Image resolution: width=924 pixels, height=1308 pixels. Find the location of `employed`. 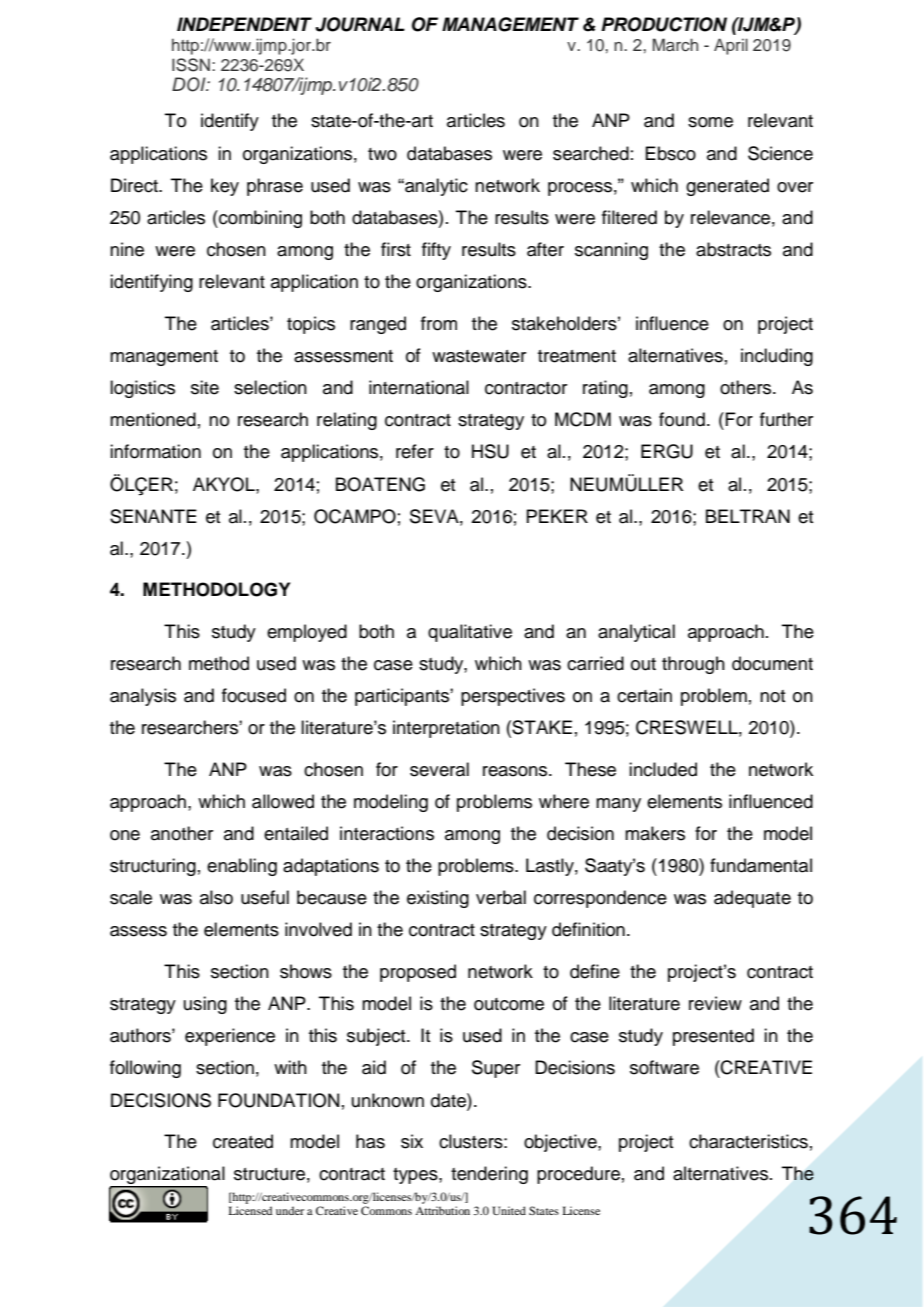

employed is located at coordinates (307, 633).
